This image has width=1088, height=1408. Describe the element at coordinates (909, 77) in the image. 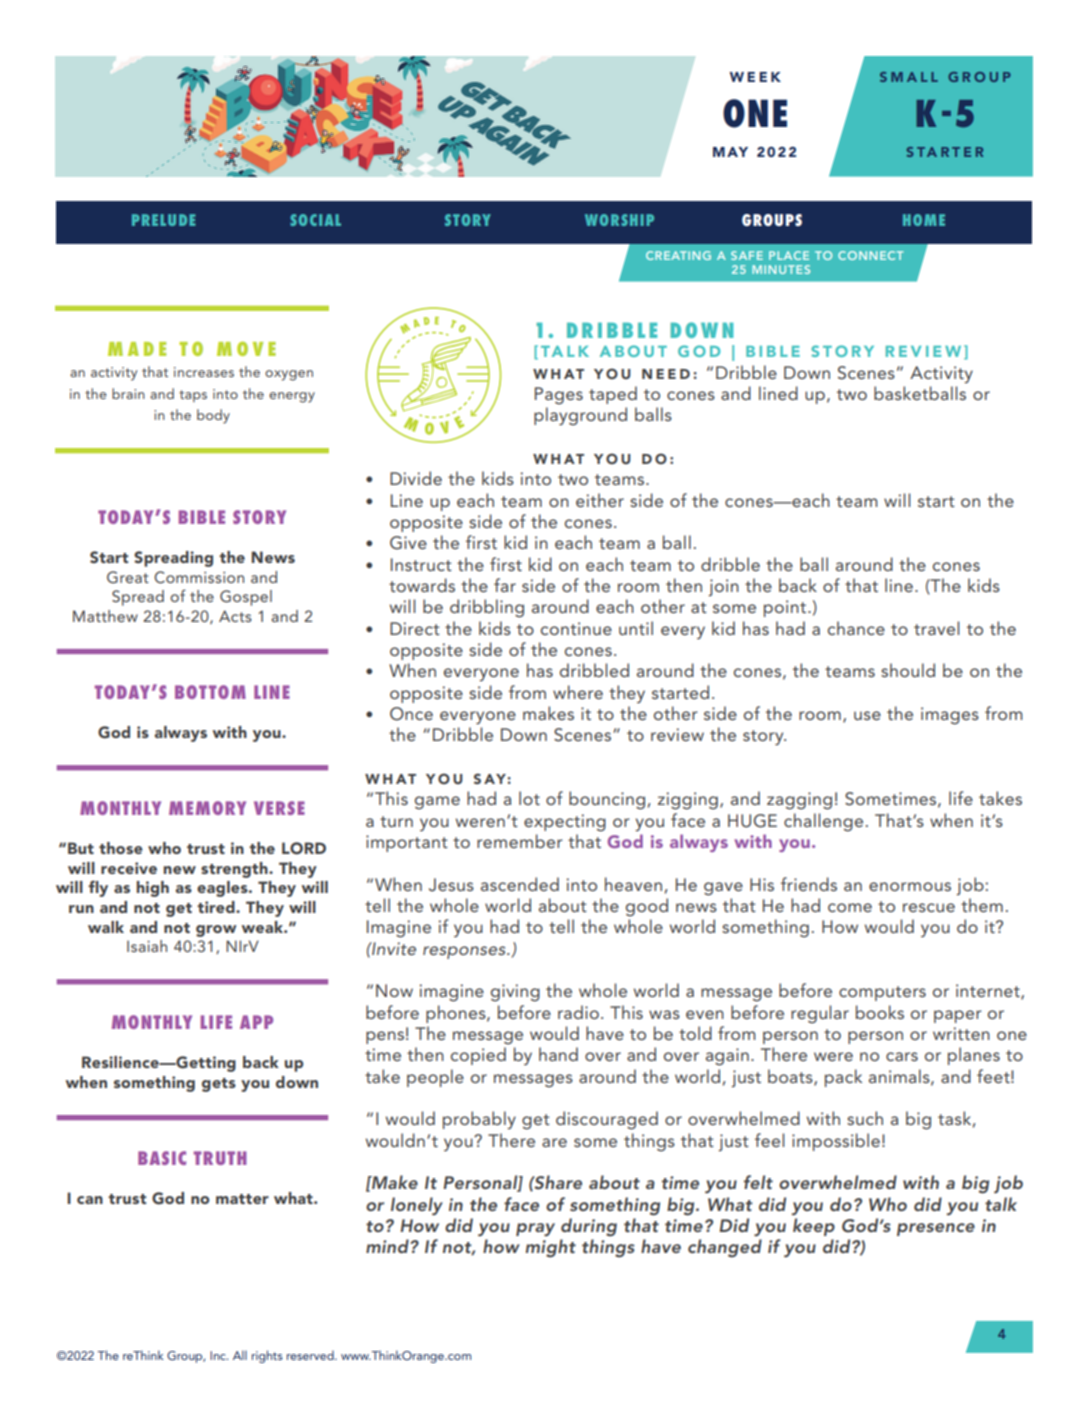

I see `SMALL` at that location.
